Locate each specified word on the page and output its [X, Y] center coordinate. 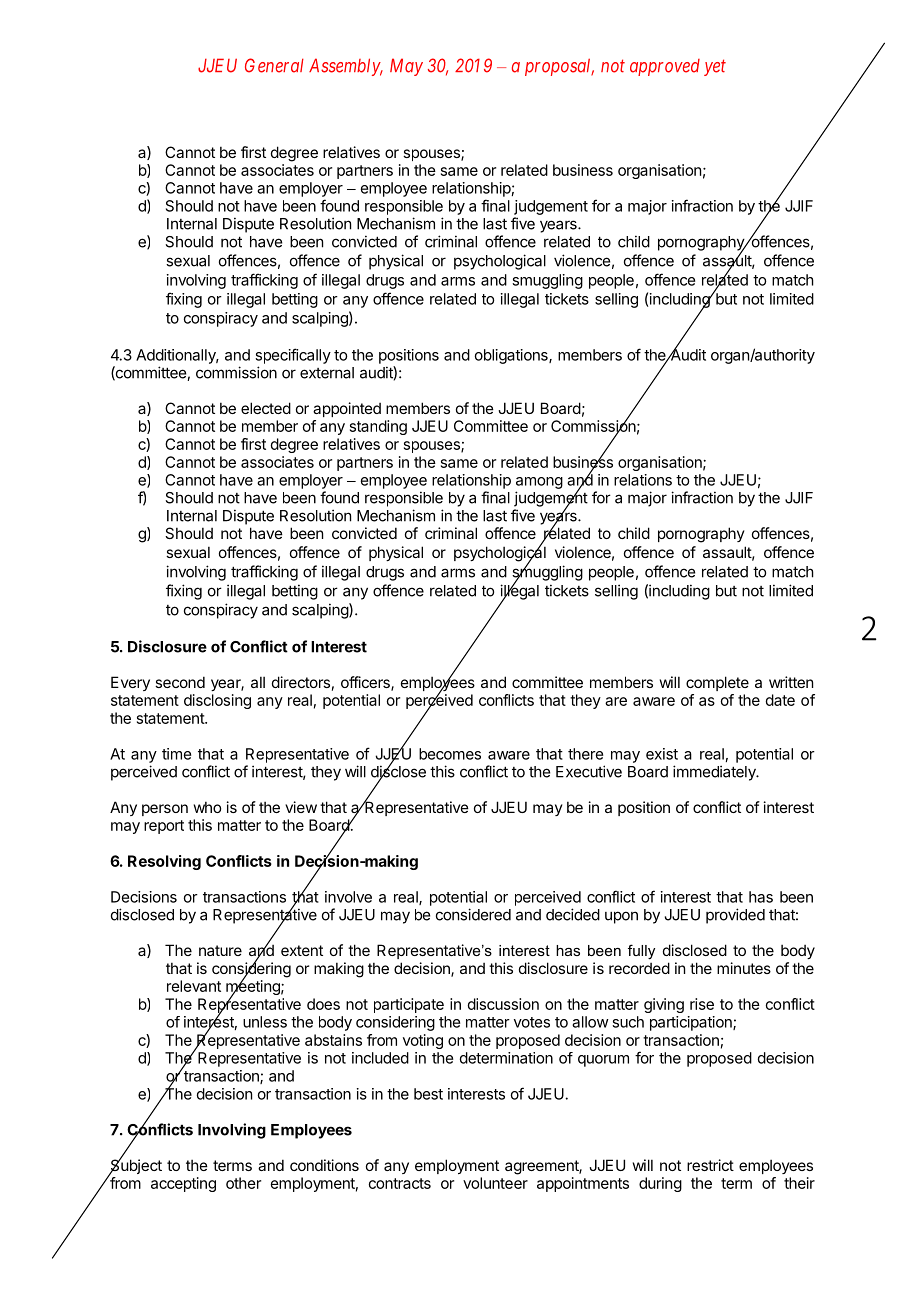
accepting [183, 1184]
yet [715, 68]
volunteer [495, 1183]
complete [717, 683]
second [180, 682]
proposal [559, 67]
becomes [450, 754]
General [274, 65]
